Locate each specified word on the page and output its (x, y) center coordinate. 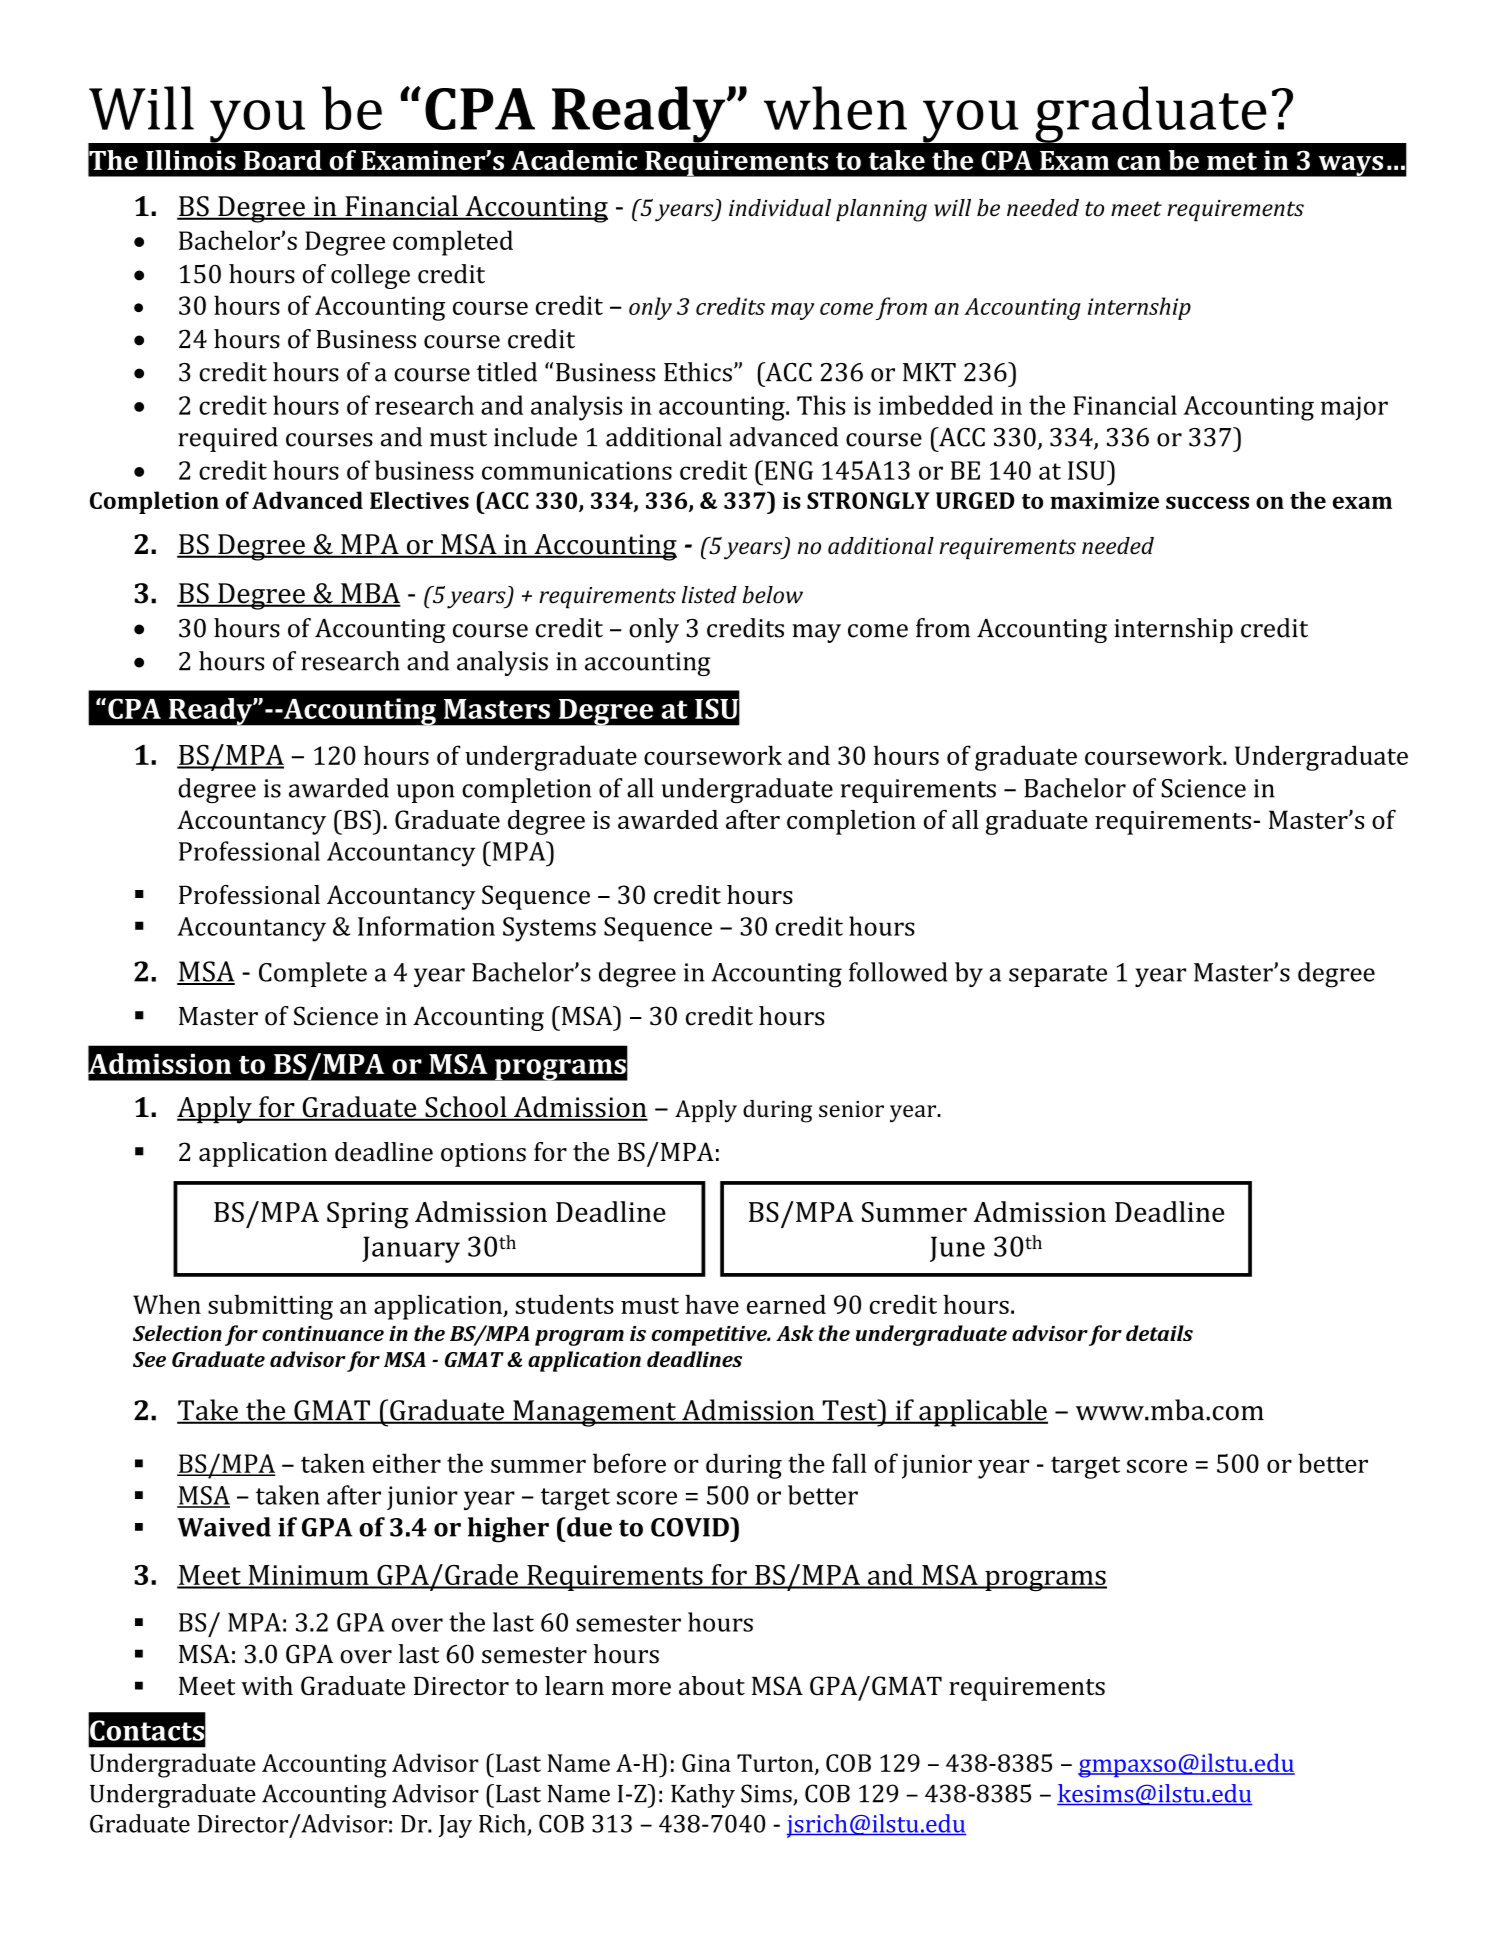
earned (786, 1304)
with (267, 1685)
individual (780, 208)
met (1232, 161)
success (1207, 502)
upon (426, 793)
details (1159, 1333)
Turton (776, 1764)
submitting (270, 1307)
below (773, 595)
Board (283, 160)
